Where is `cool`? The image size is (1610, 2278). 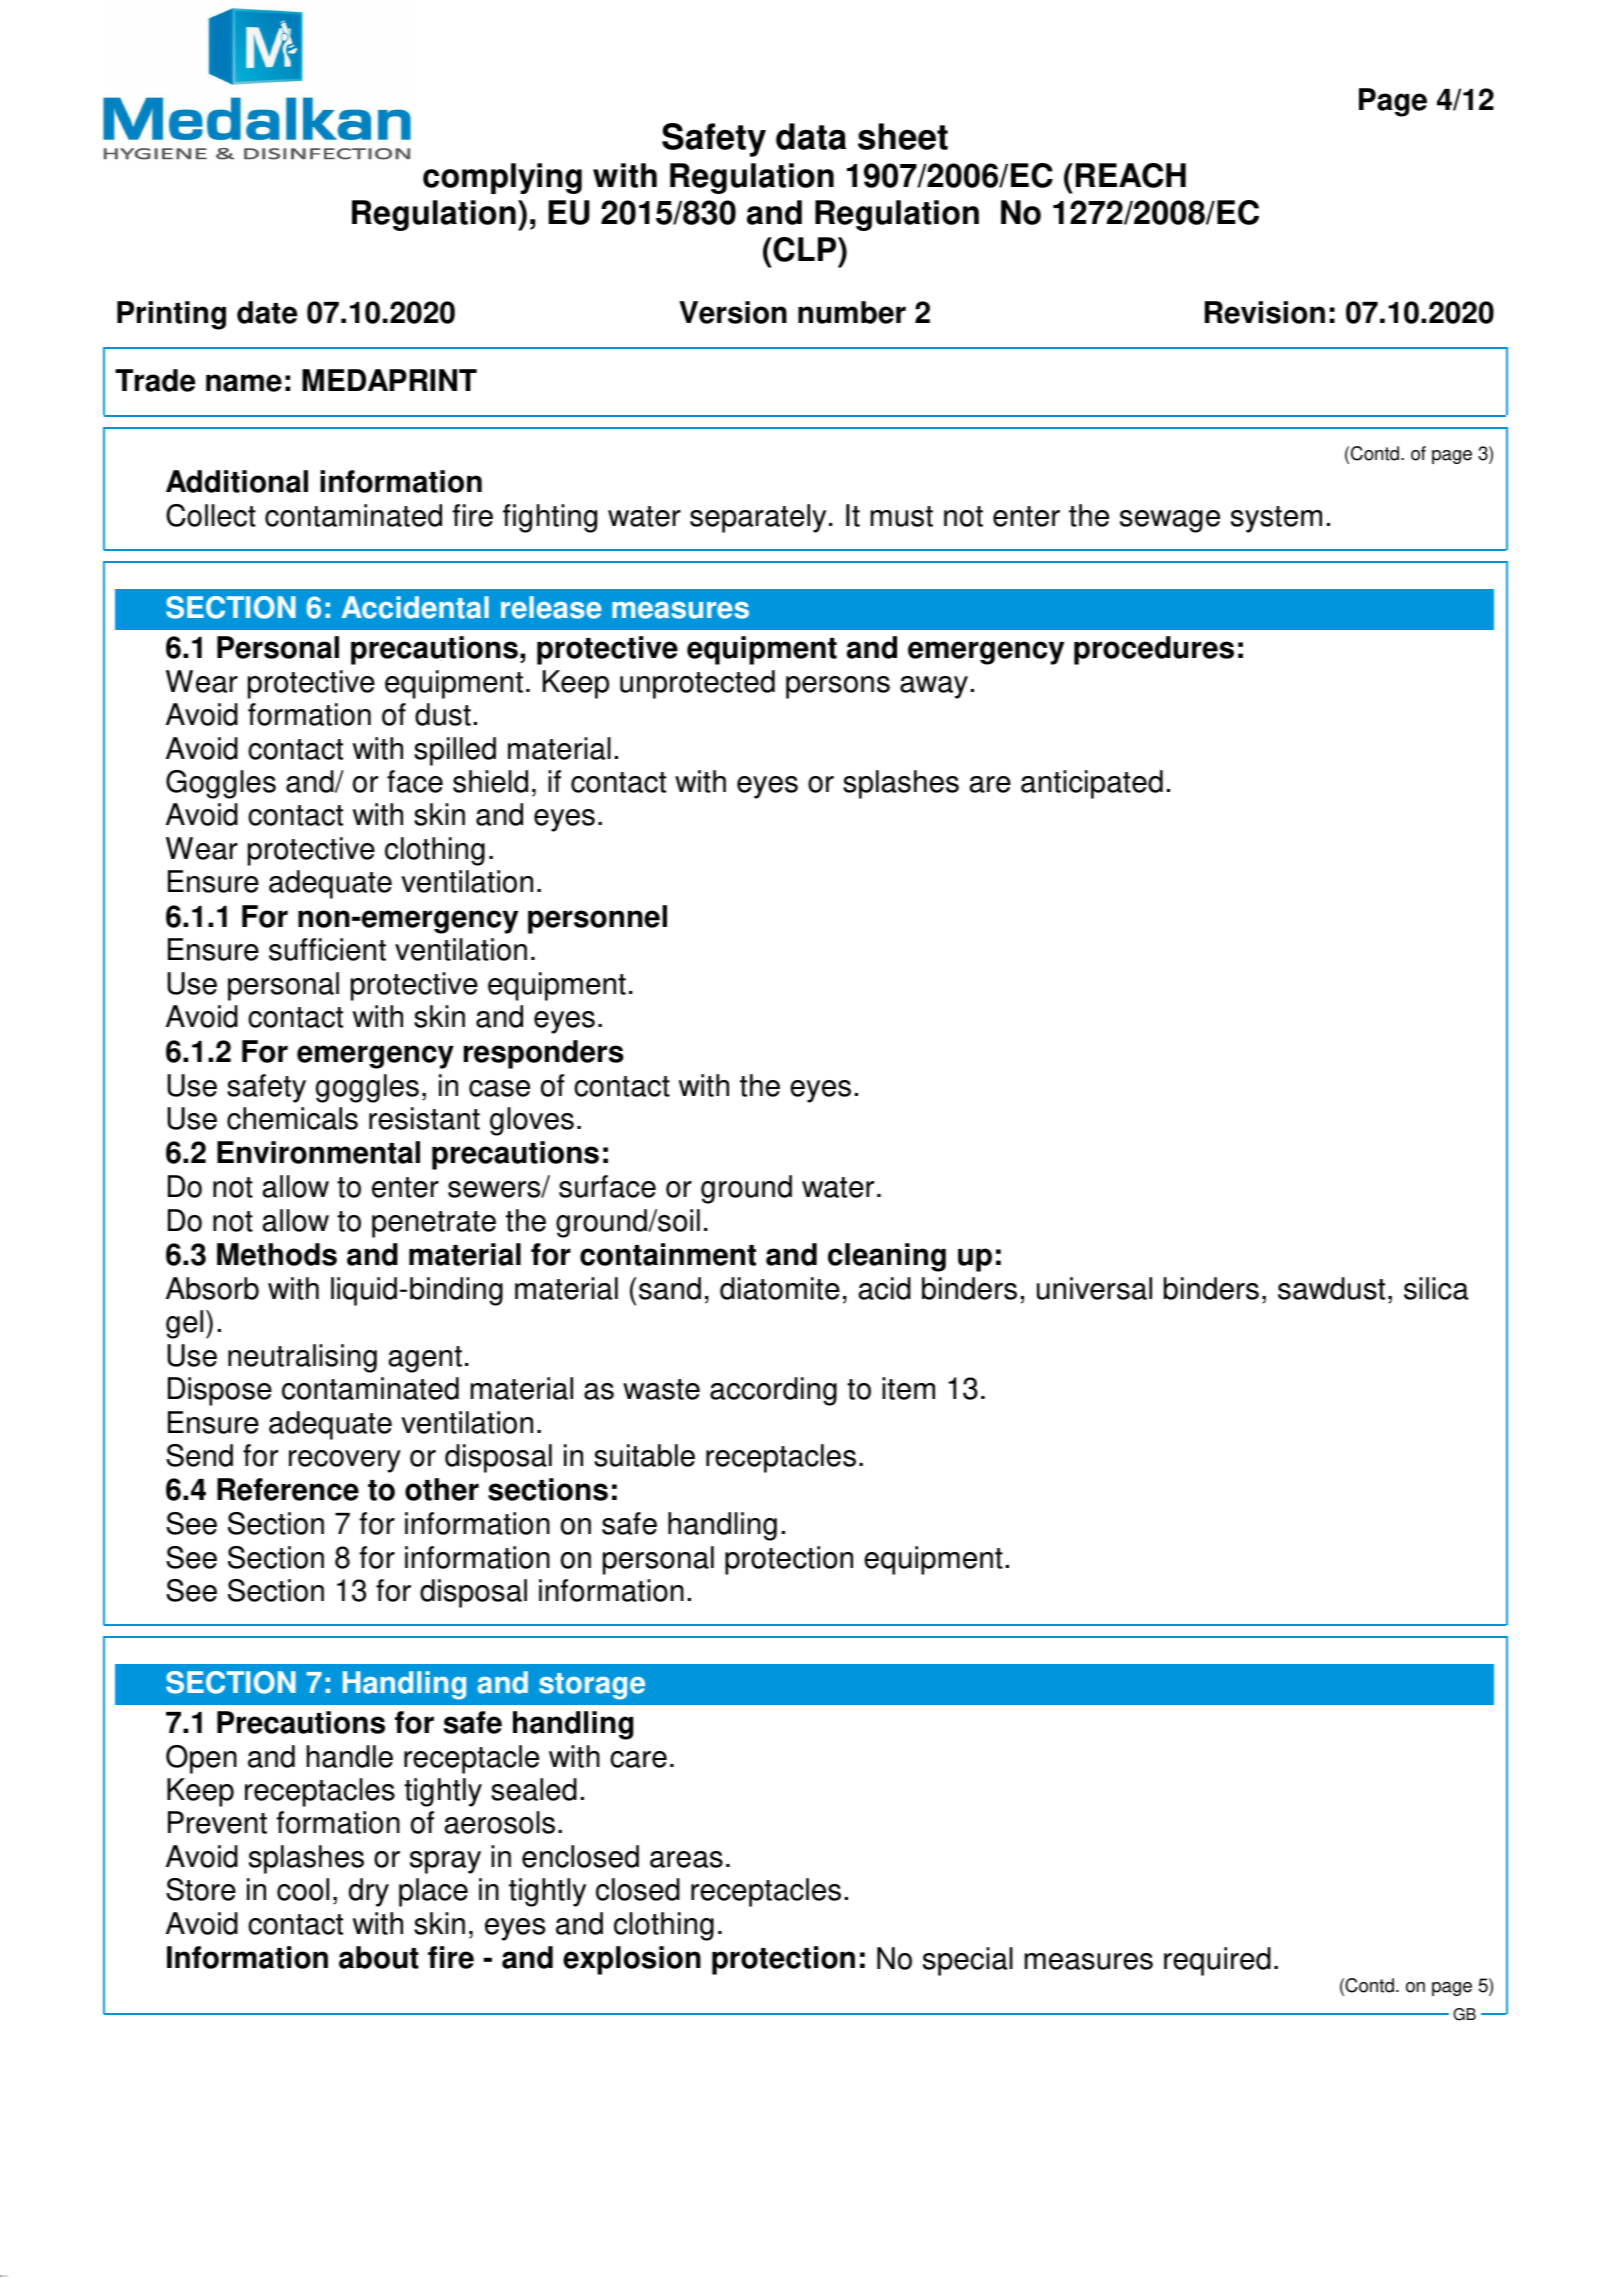 cool is located at coordinates (303, 1889).
